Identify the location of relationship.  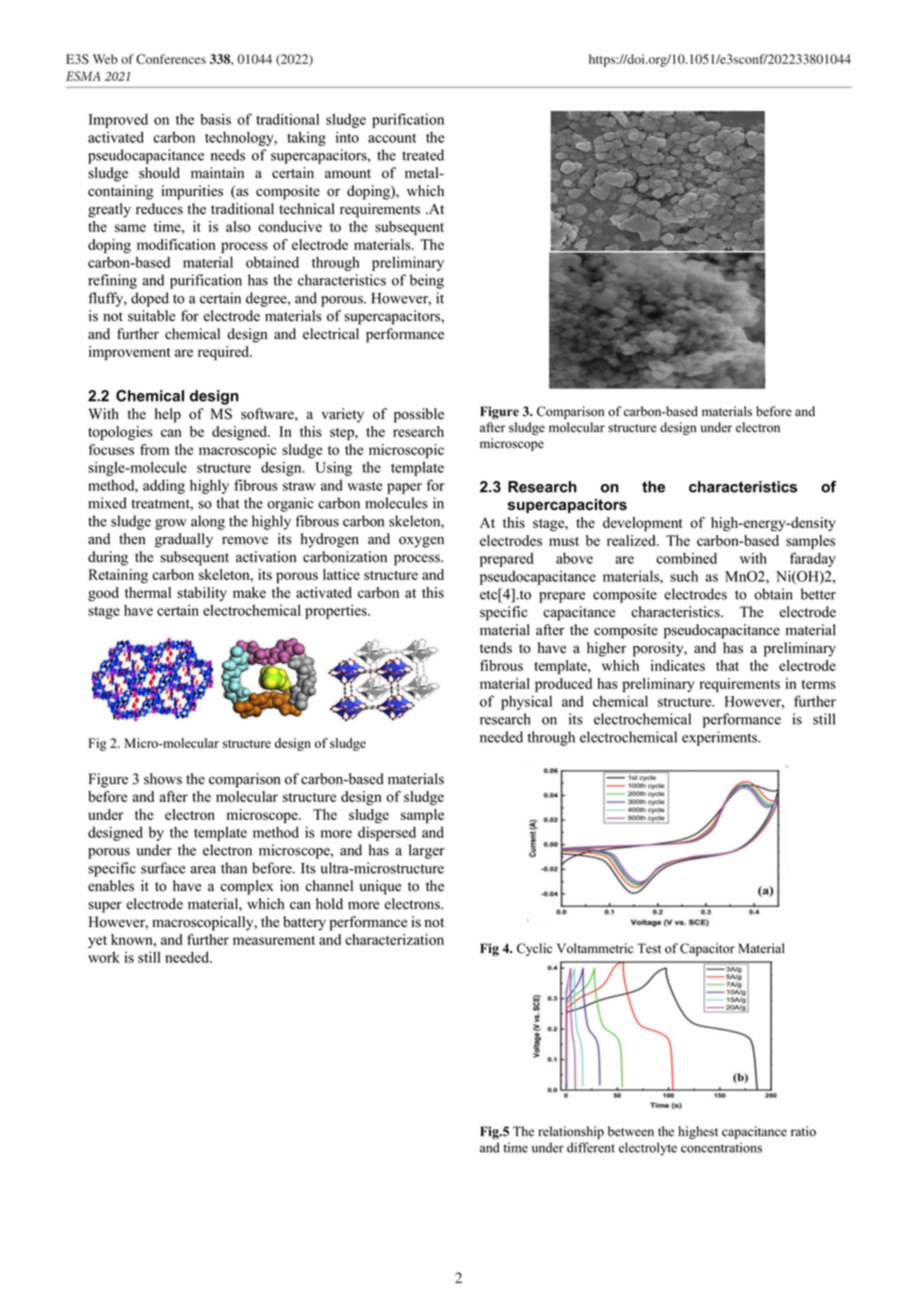
(571, 1132).
